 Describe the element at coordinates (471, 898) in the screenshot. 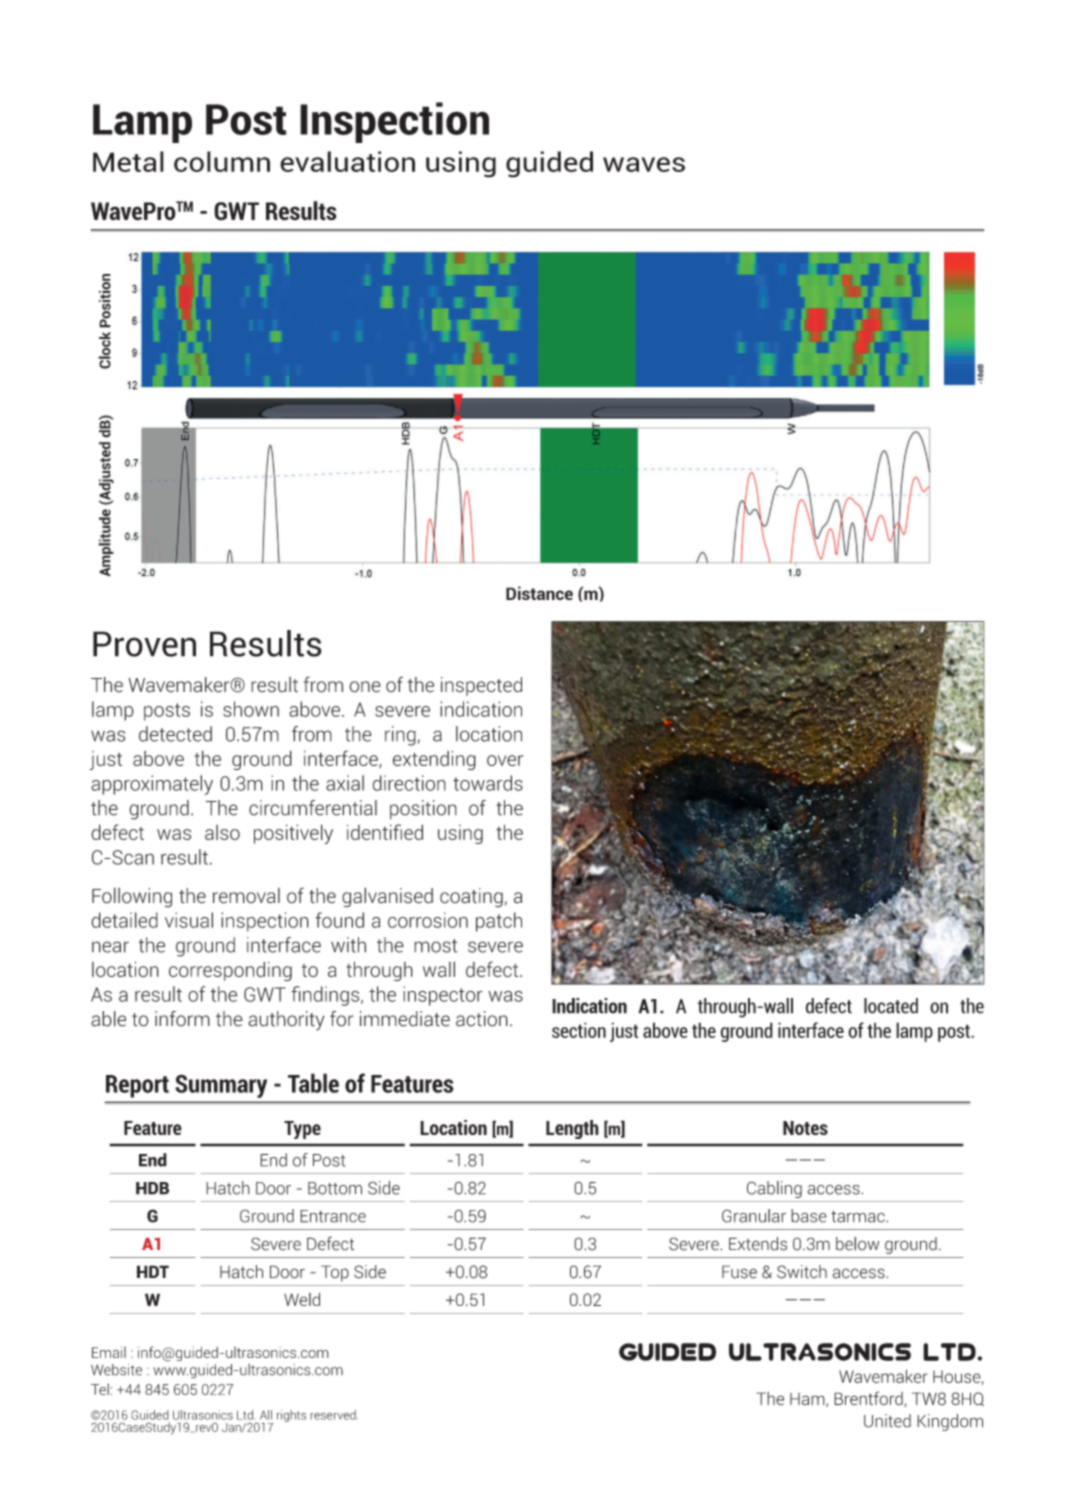

I see `coating` at that location.
